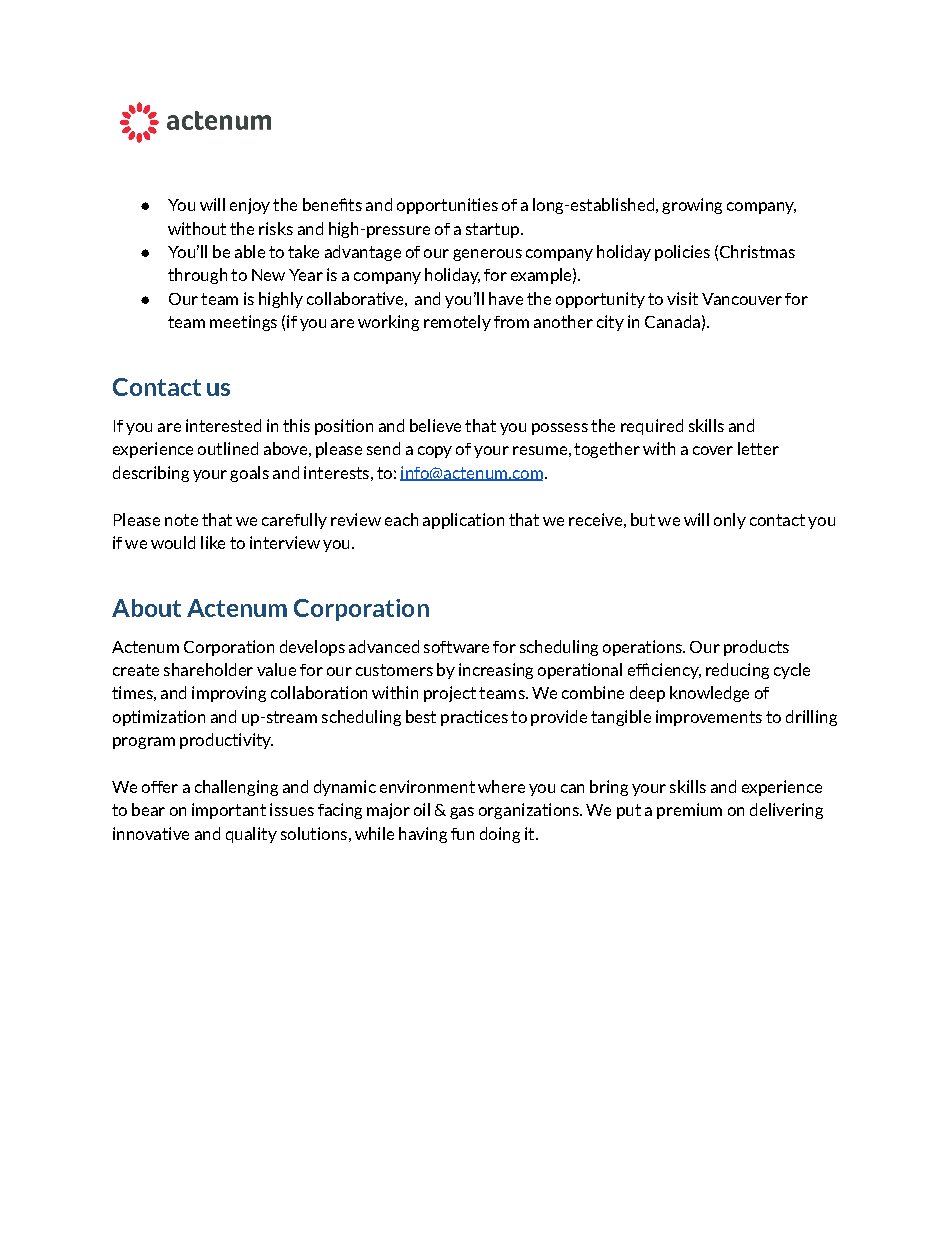  Describe the element at coordinates (692, 206) in the page. I see `growing` at that location.
